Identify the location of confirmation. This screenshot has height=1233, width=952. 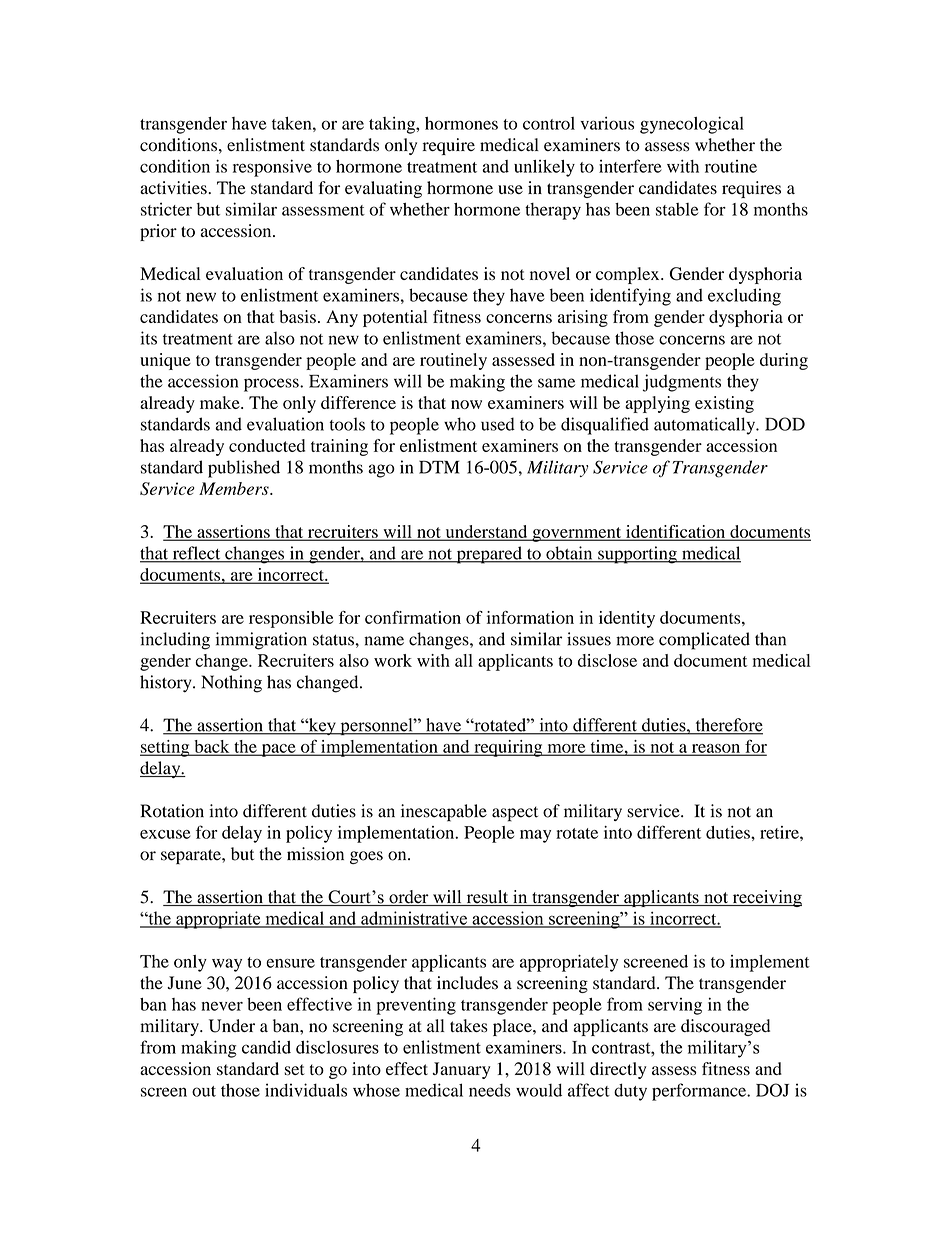
(413, 617).
